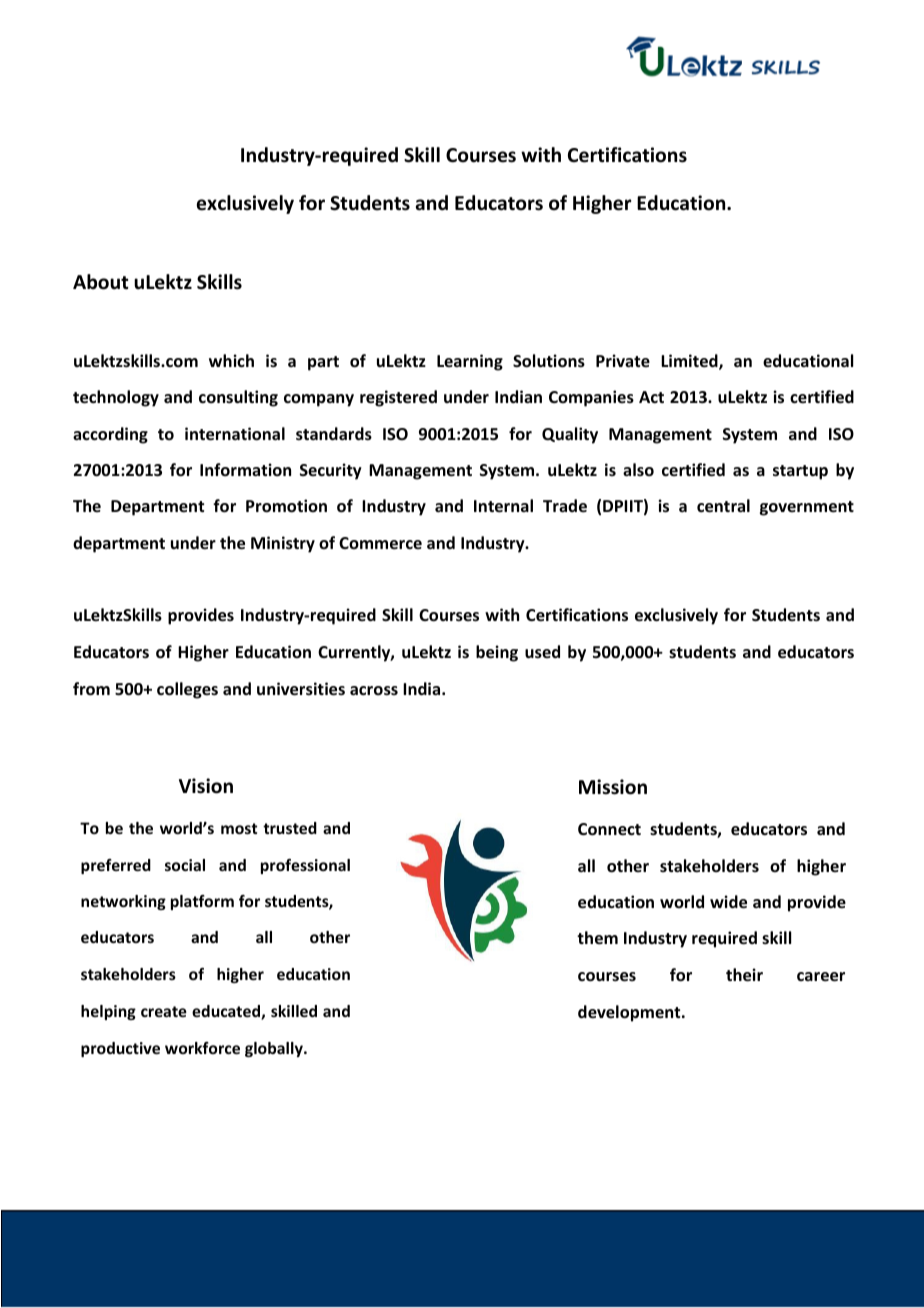 Image resolution: width=924 pixels, height=1308 pixels. I want to click on central, so click(723, 506).
